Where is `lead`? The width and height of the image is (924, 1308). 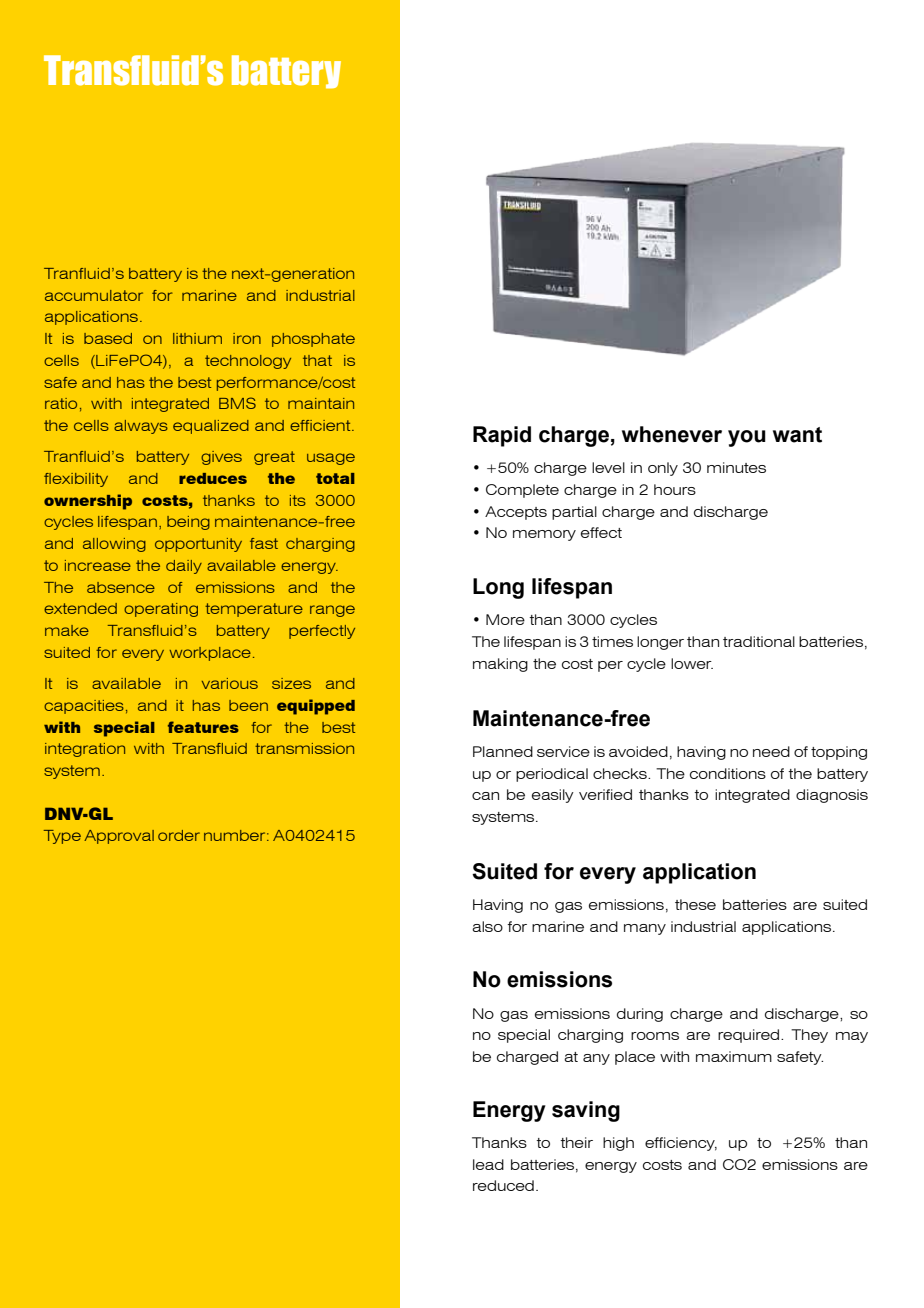
lead is located at coordinates (488, 1164).
